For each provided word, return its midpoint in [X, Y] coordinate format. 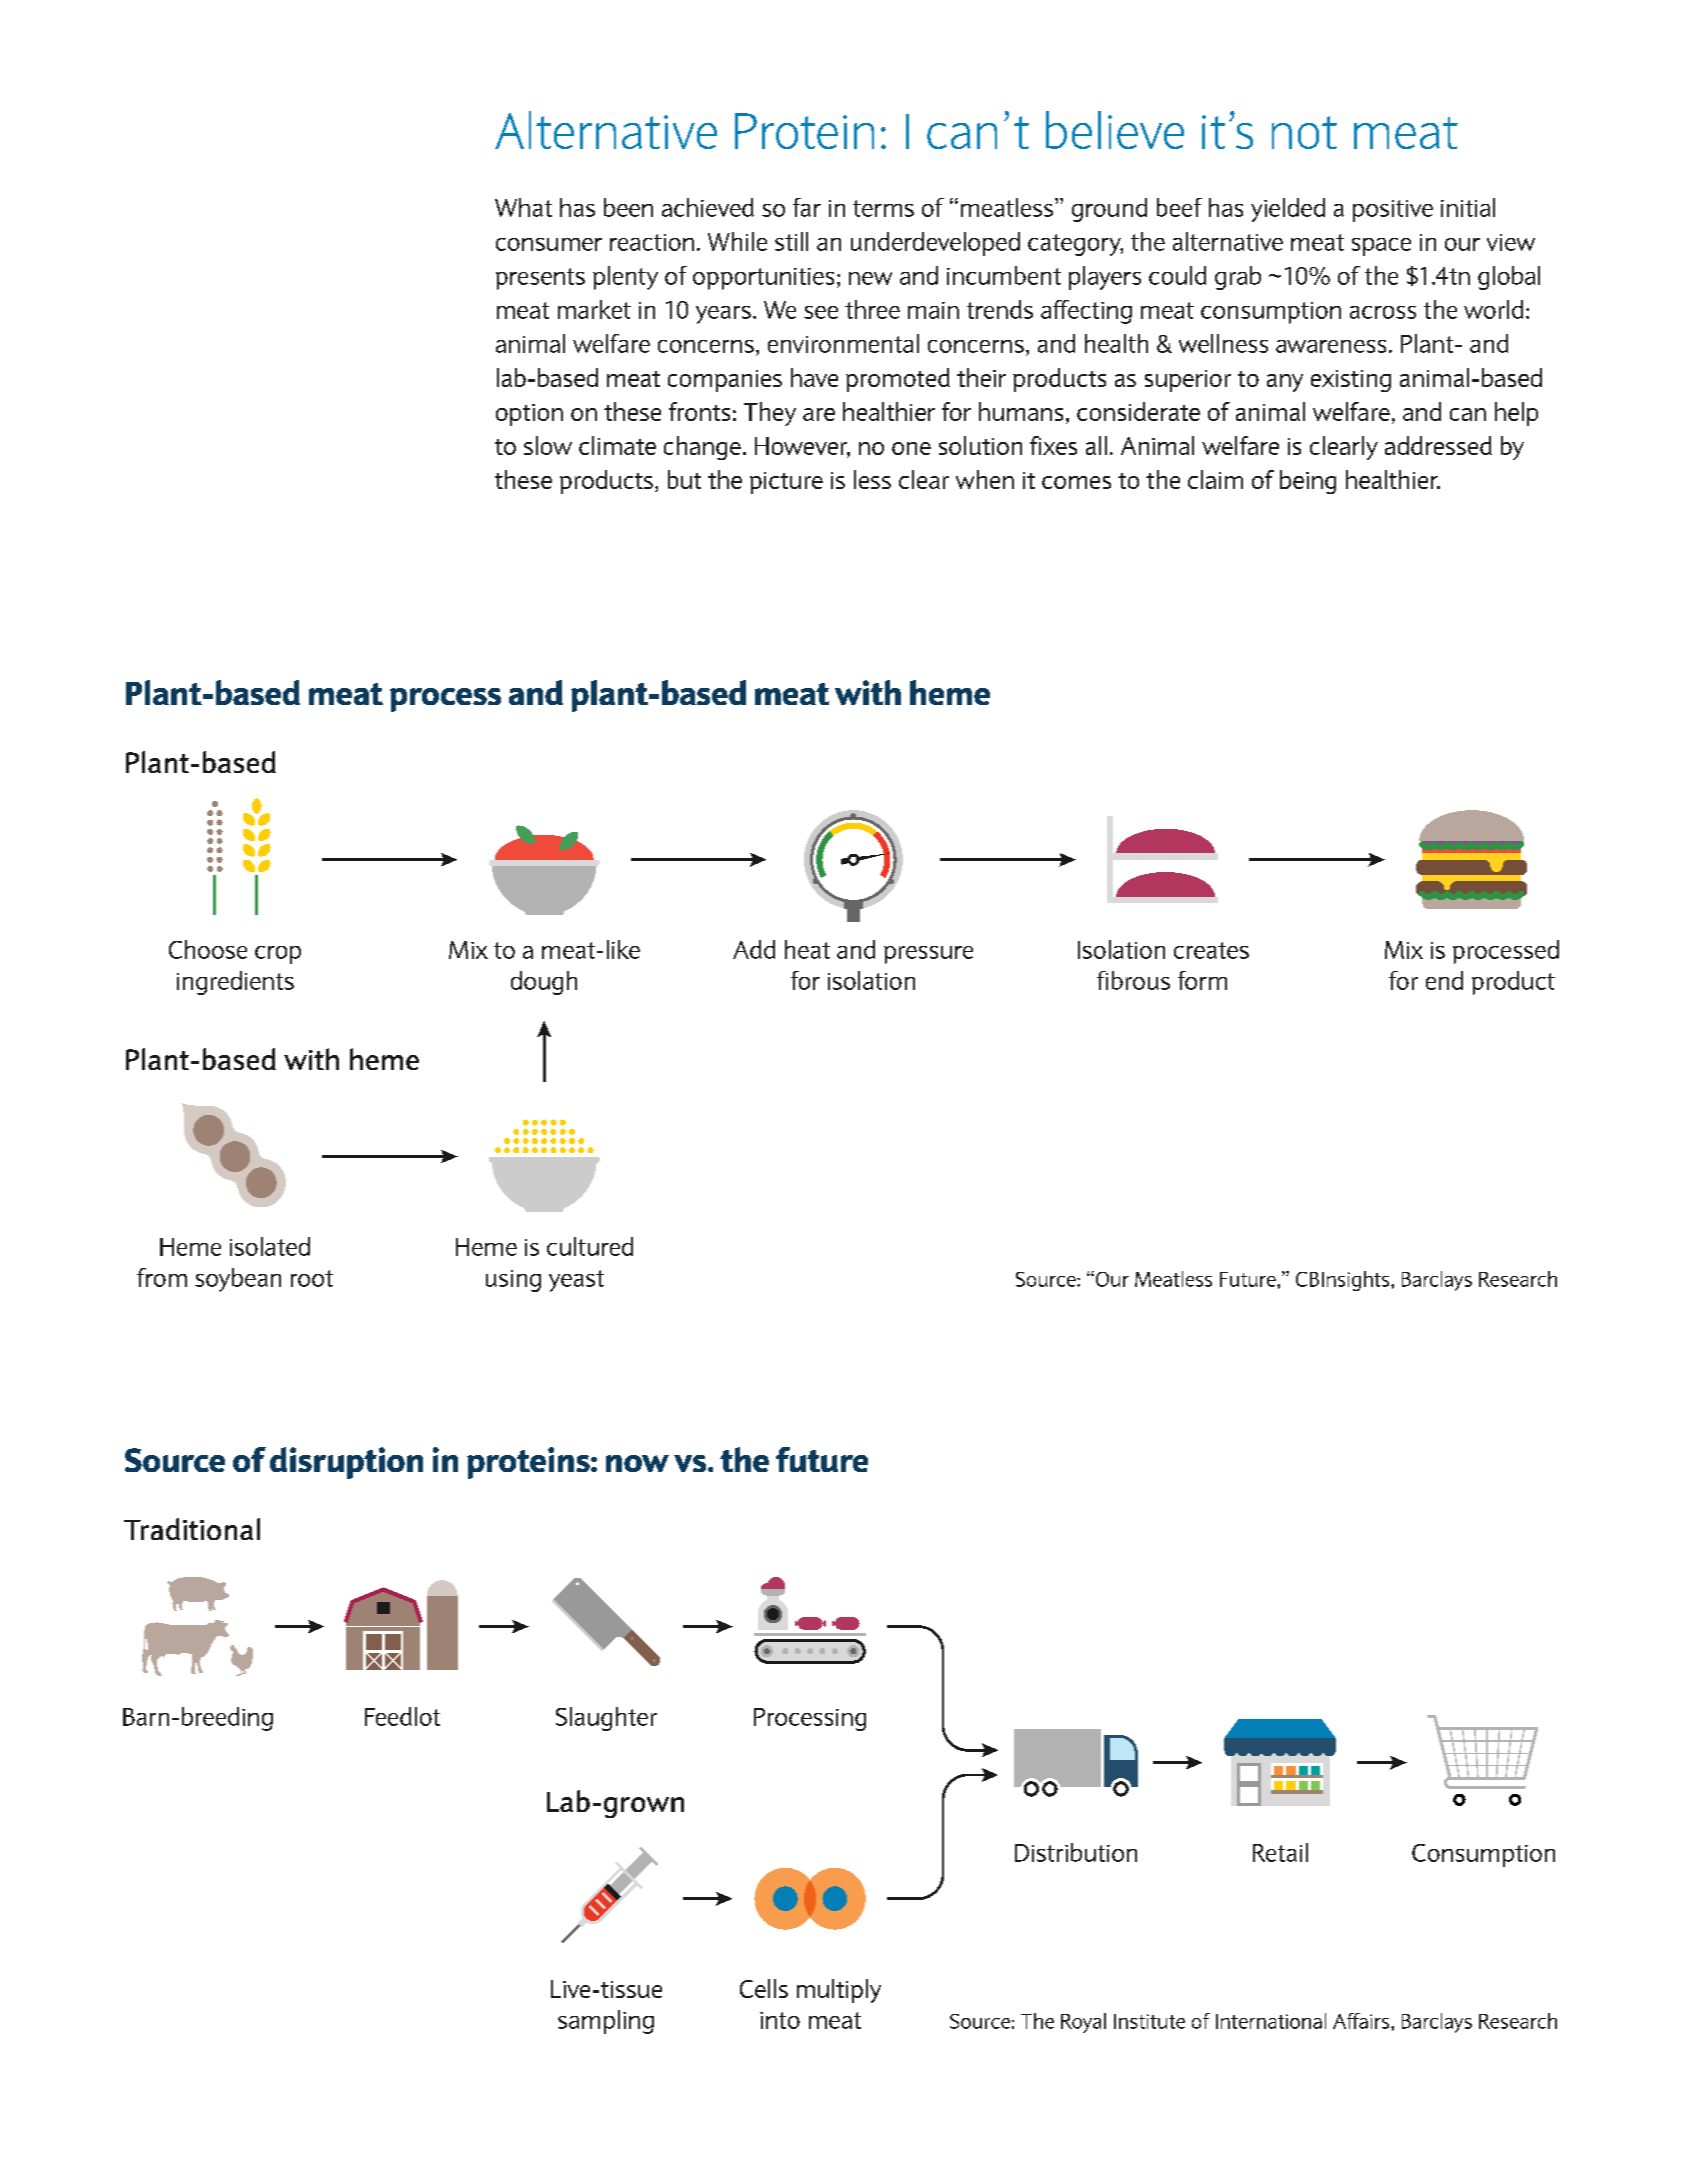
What [523, 207]
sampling [606, 2022]
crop [278, 955]
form [1202, 980]
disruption [346, 1463]
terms [883, 208]
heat [807, 949]
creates [1211, 950]
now [637, 1463]
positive [1393, 211]
